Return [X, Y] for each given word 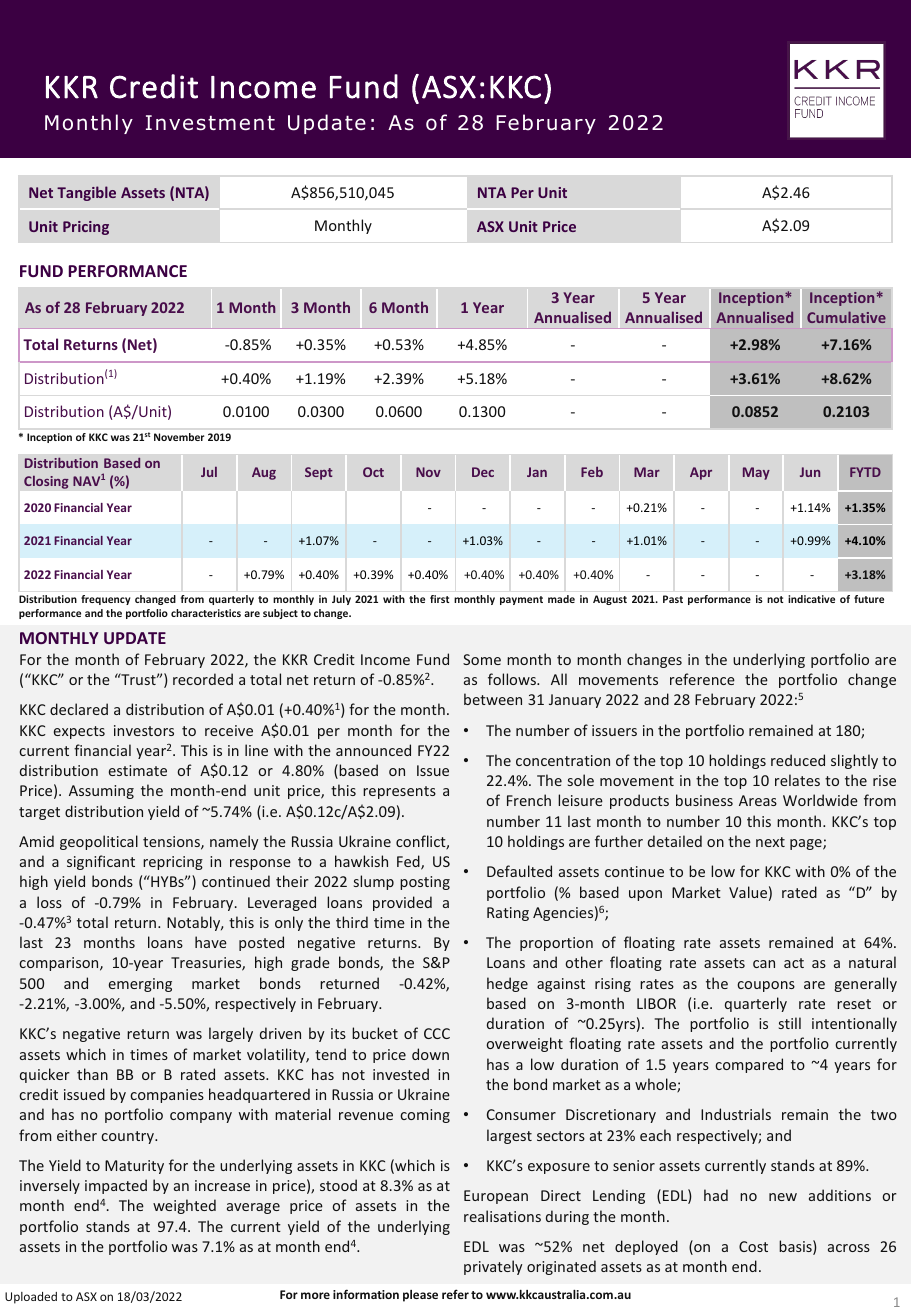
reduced [798, 760]
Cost [753, 1246]
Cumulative [846, 317]
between [493, 699]
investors [144, 730]
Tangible [86, 193]
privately [493, 1267]
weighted [184, 1206]
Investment [210, 123]
